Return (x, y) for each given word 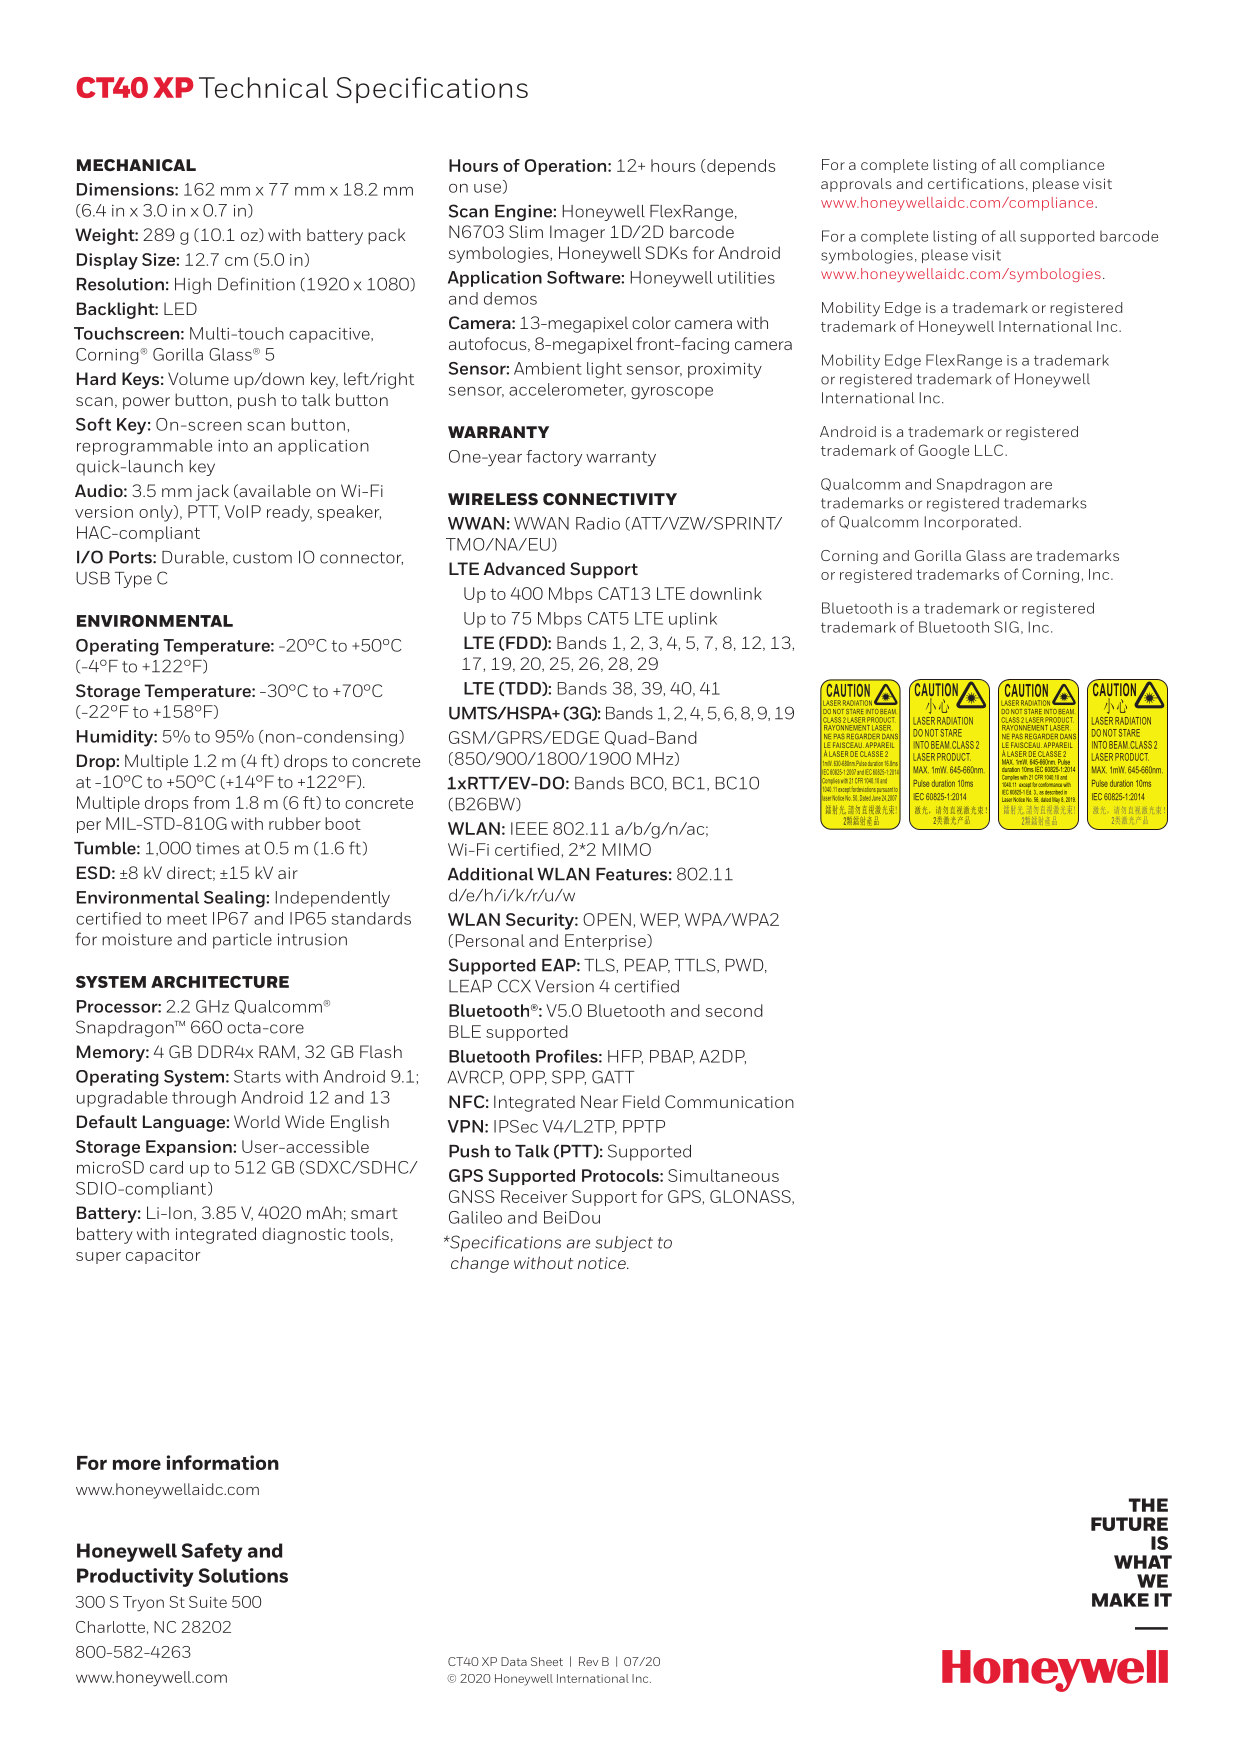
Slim (526, 231)
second (734, 1010)
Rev (588, 1661)
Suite (208, 1602)
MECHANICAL (136, 165)
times (217, 848)
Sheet (547, 1661)
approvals (856, 185)
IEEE (529, 828)
